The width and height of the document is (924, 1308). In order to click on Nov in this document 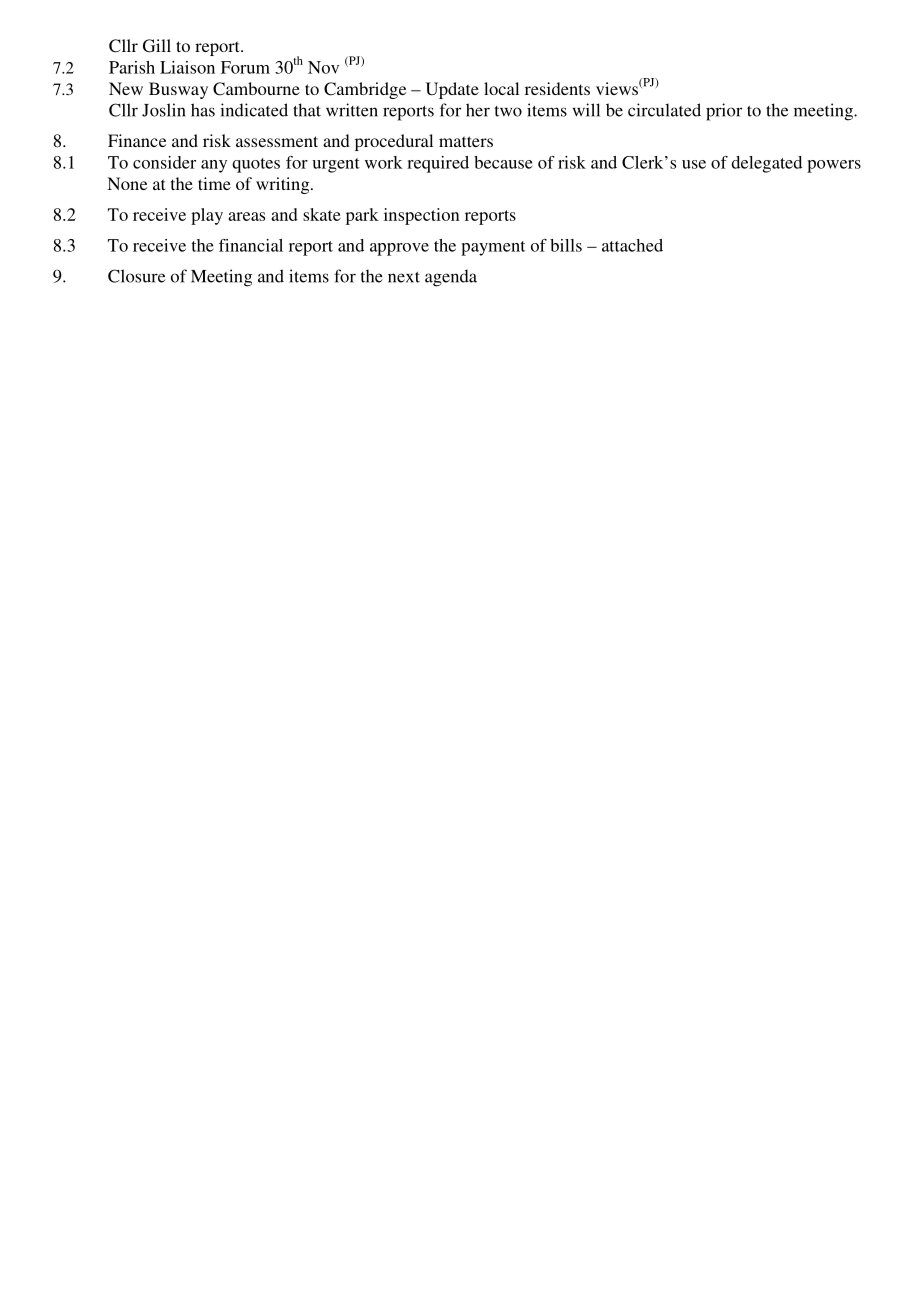, I will do `click(323, 67)`.
